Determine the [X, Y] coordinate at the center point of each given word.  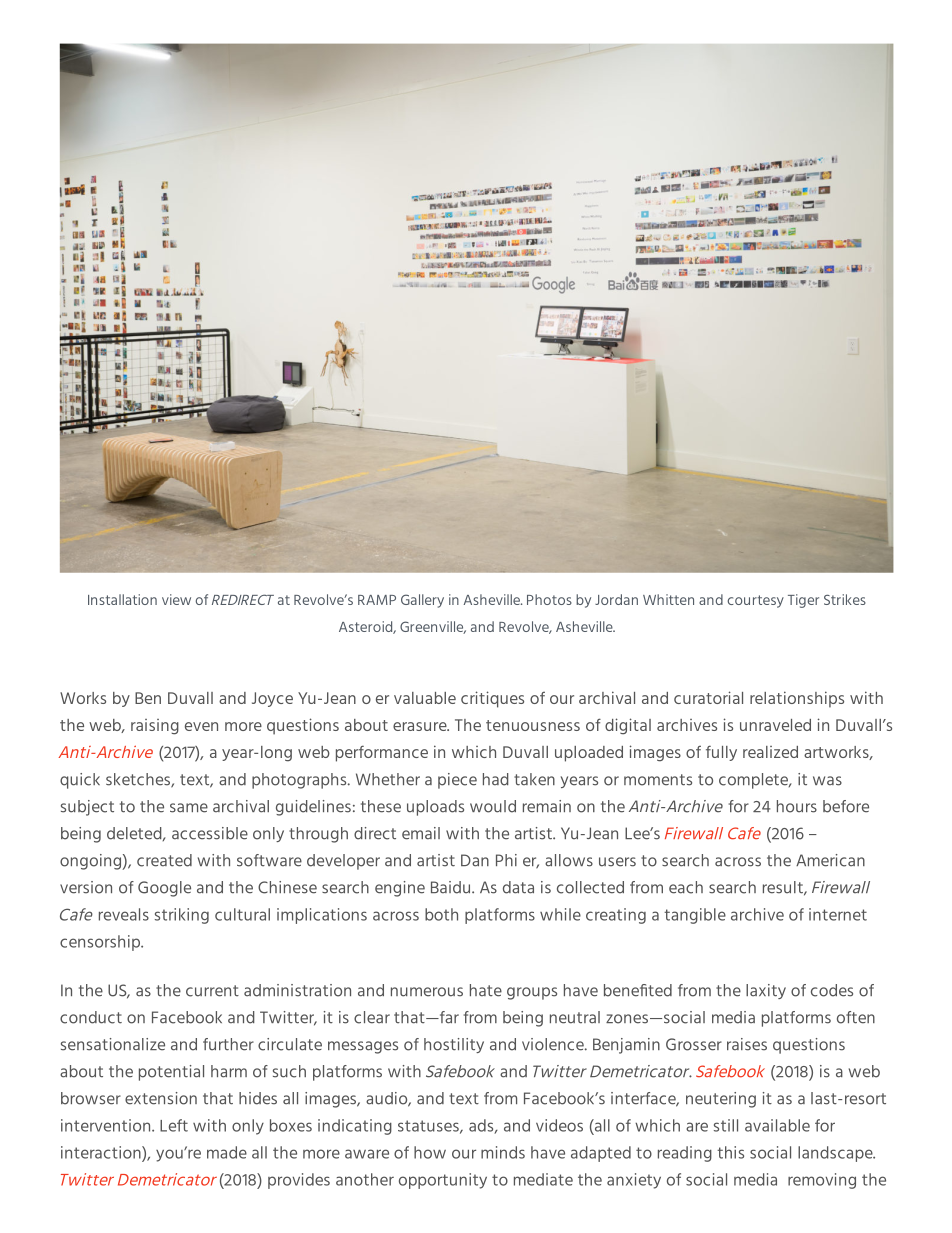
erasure [421, 726]
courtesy [755, 601]
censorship [101, 943]
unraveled [775, 725]
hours [797, 806]
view [176, 599]
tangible [695, 916]
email [421, 833]
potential [171, 1073]
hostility [454, 1045]
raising [155, 727]
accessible [210, 833]
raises [747, 1044]
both [441, 914]
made [227, 1152]
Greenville [433, 627]
